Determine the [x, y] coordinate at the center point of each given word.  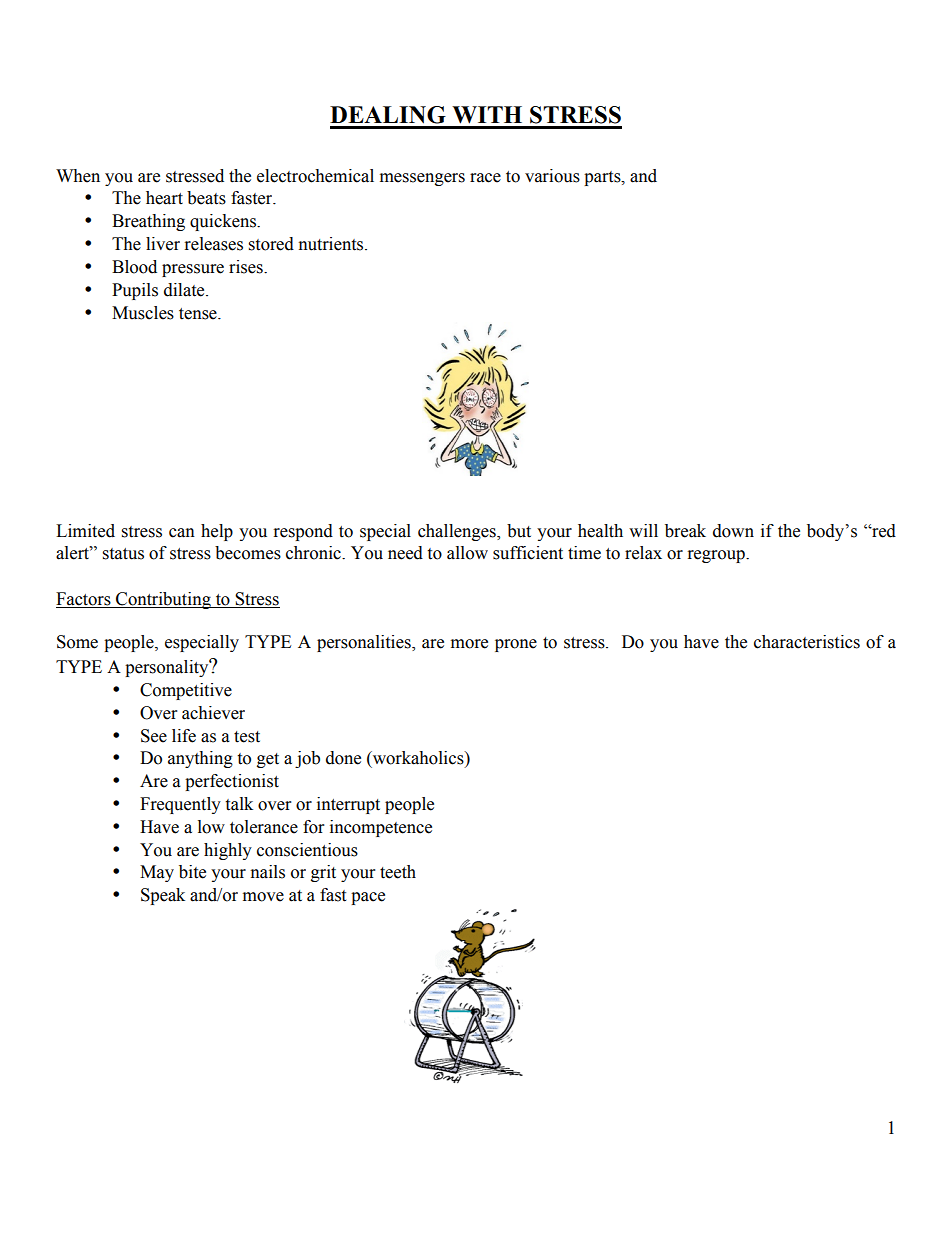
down [733, 531]
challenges [458, 532]
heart [164, 198]
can [182, 533]
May [157, 873]
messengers [422, 179]
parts [603, 178]
